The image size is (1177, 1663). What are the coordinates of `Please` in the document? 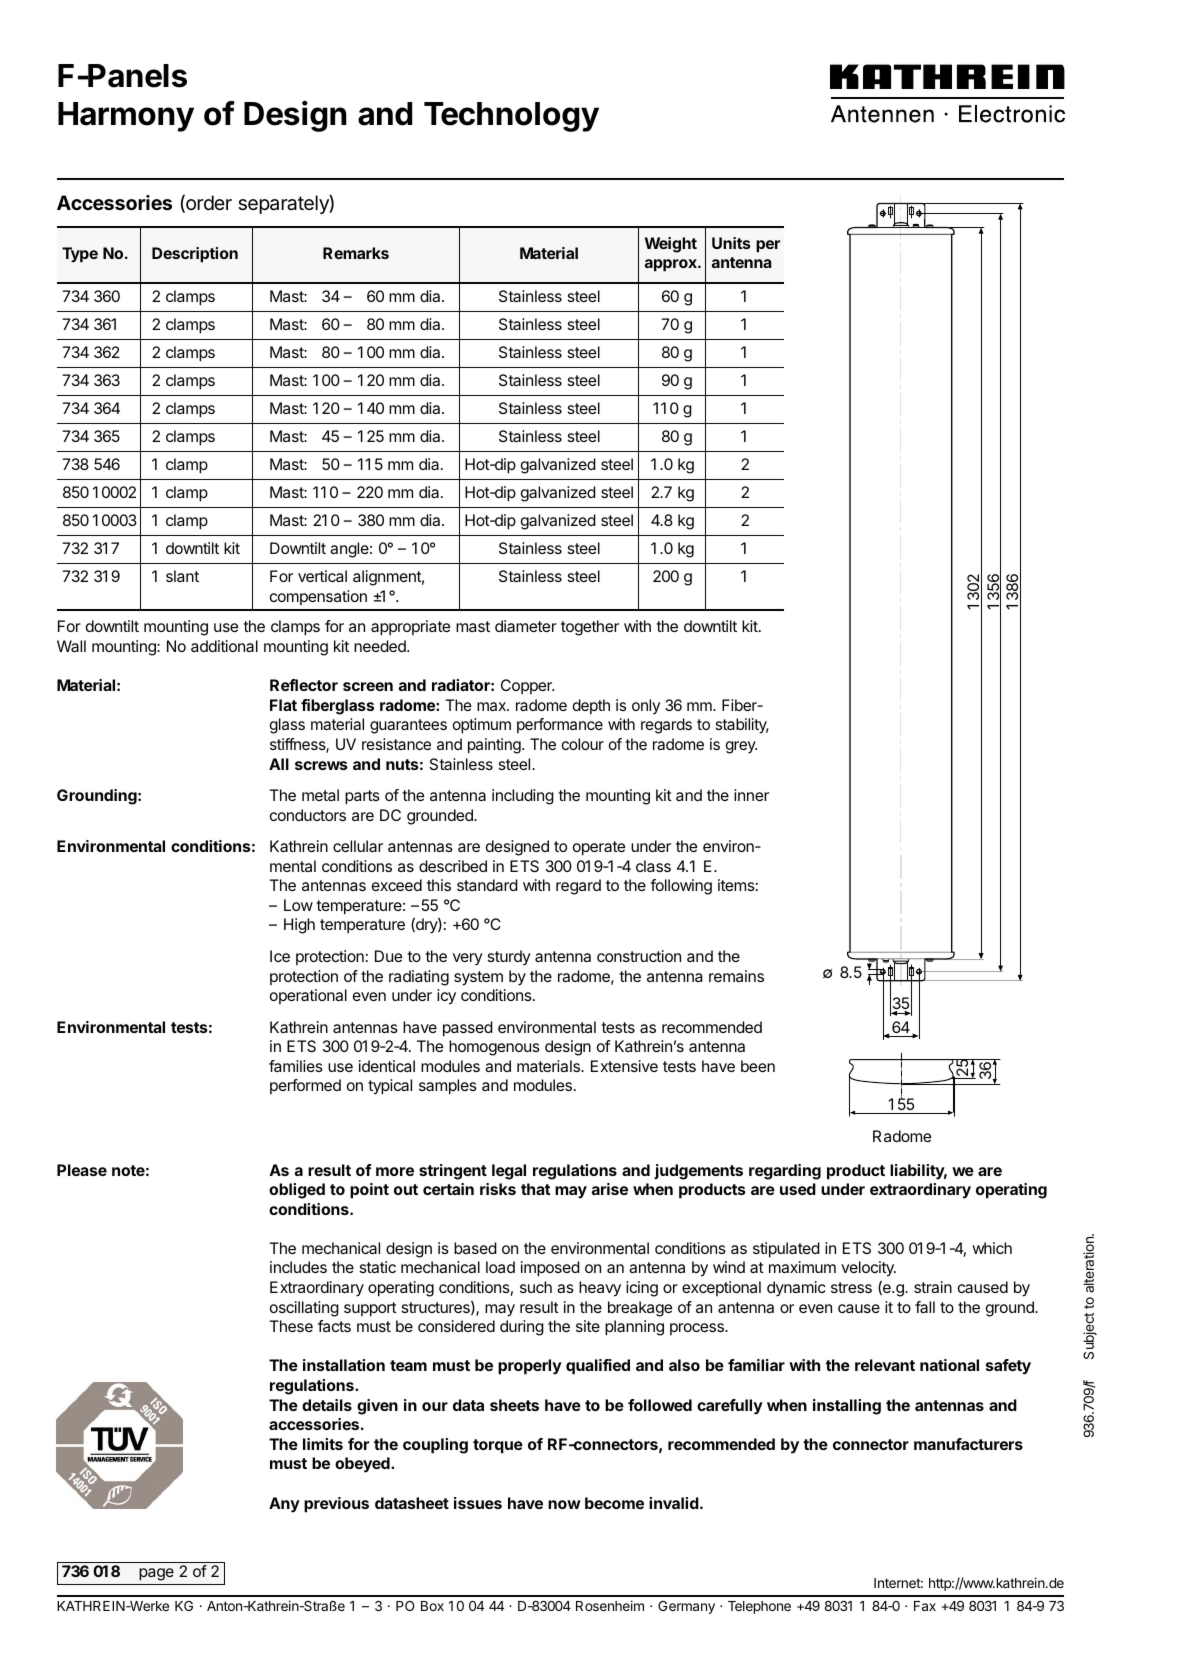 It's located at (82, 1170).
